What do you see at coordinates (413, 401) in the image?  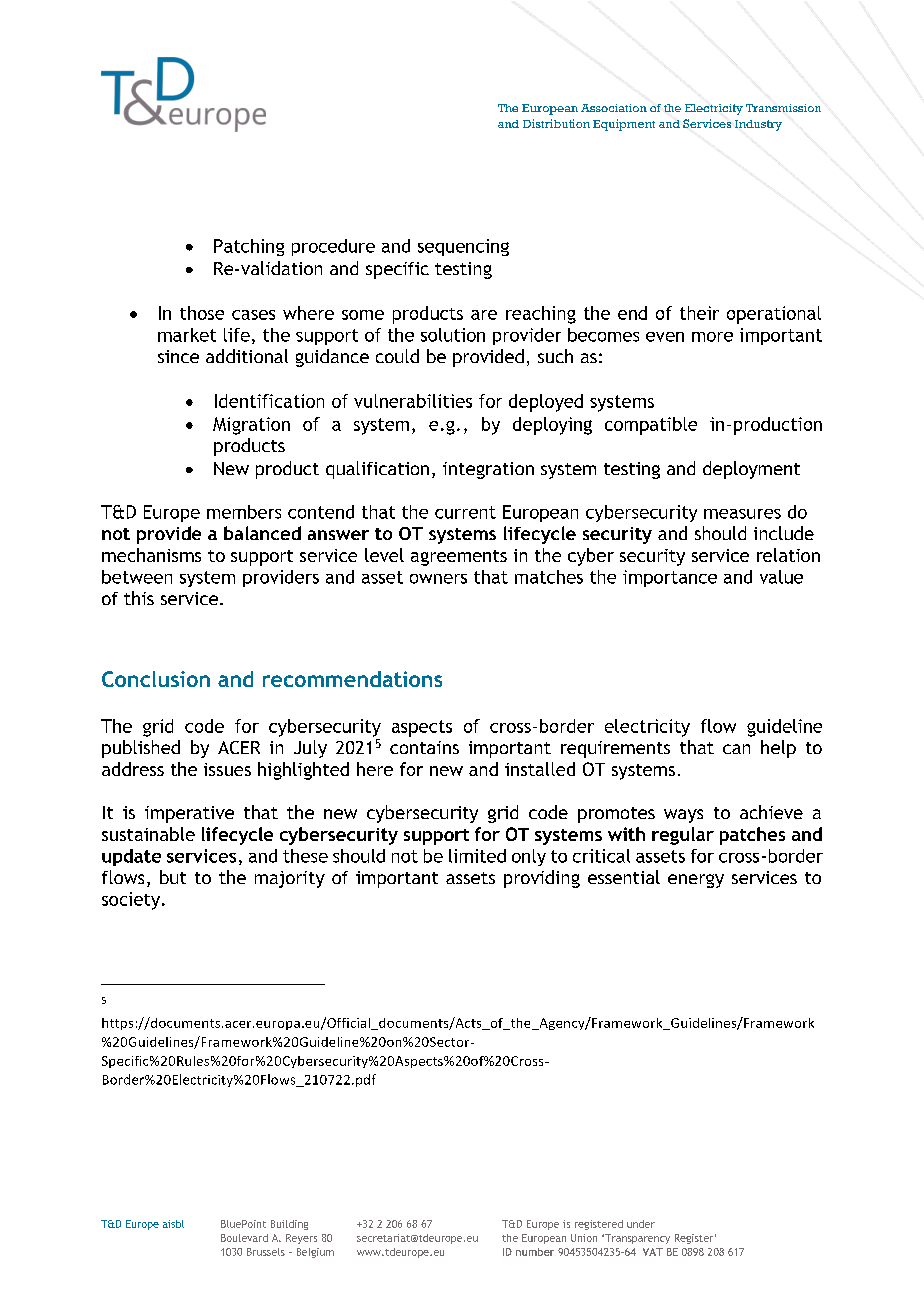 I see `vulnerabilities` at bounding box center [413, 401].
